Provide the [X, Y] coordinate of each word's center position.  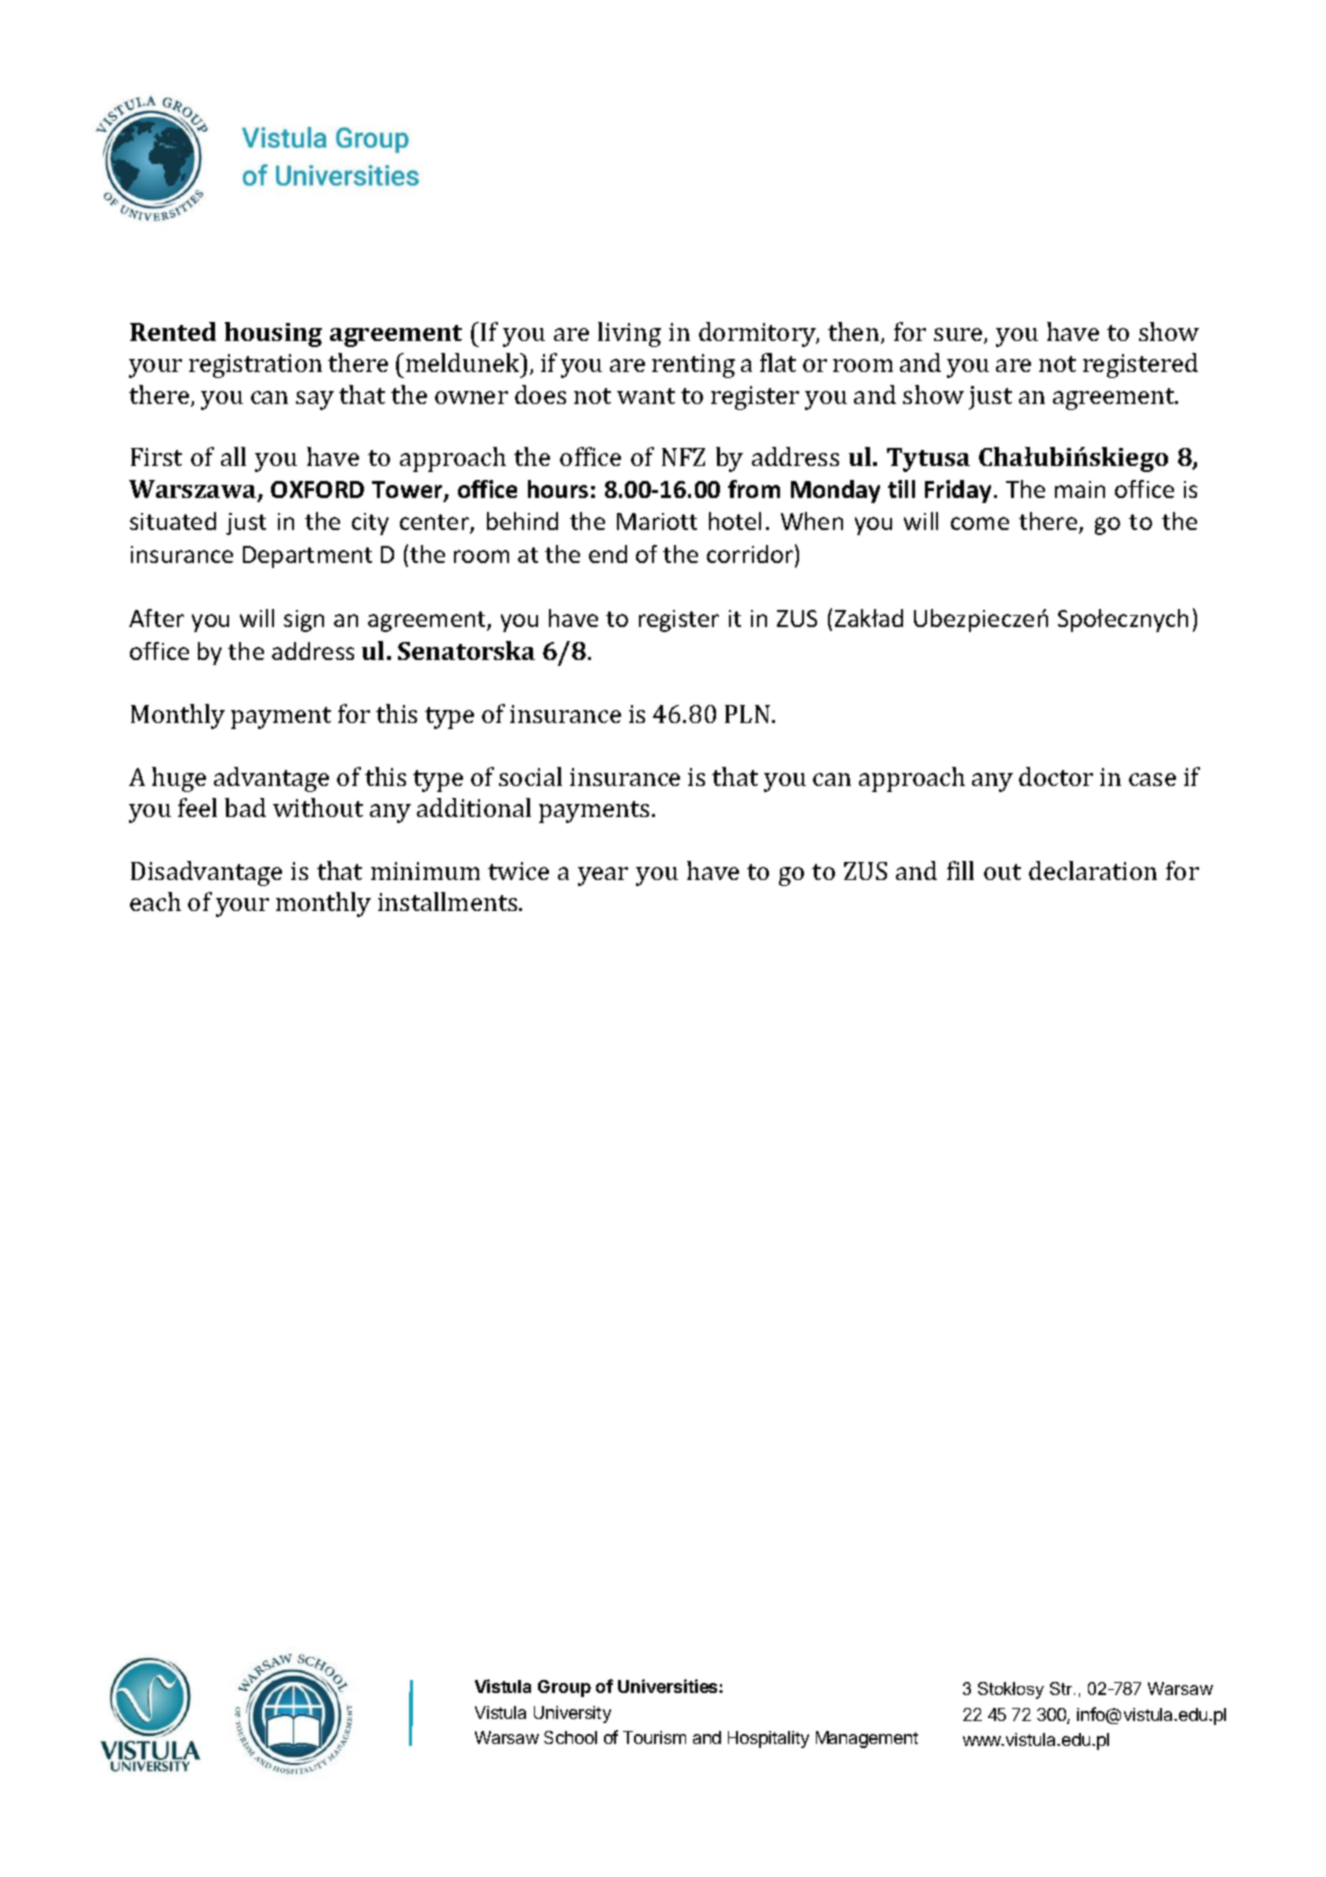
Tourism [654, 1737]
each [155, 901]
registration [255, 366]
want [646, 396]
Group [564, 1688]
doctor [1056, 776]
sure [959, 336]
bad [245, 807]
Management [867, 1739]
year [603, 876]
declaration [1093, 870]
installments [449, 901]
